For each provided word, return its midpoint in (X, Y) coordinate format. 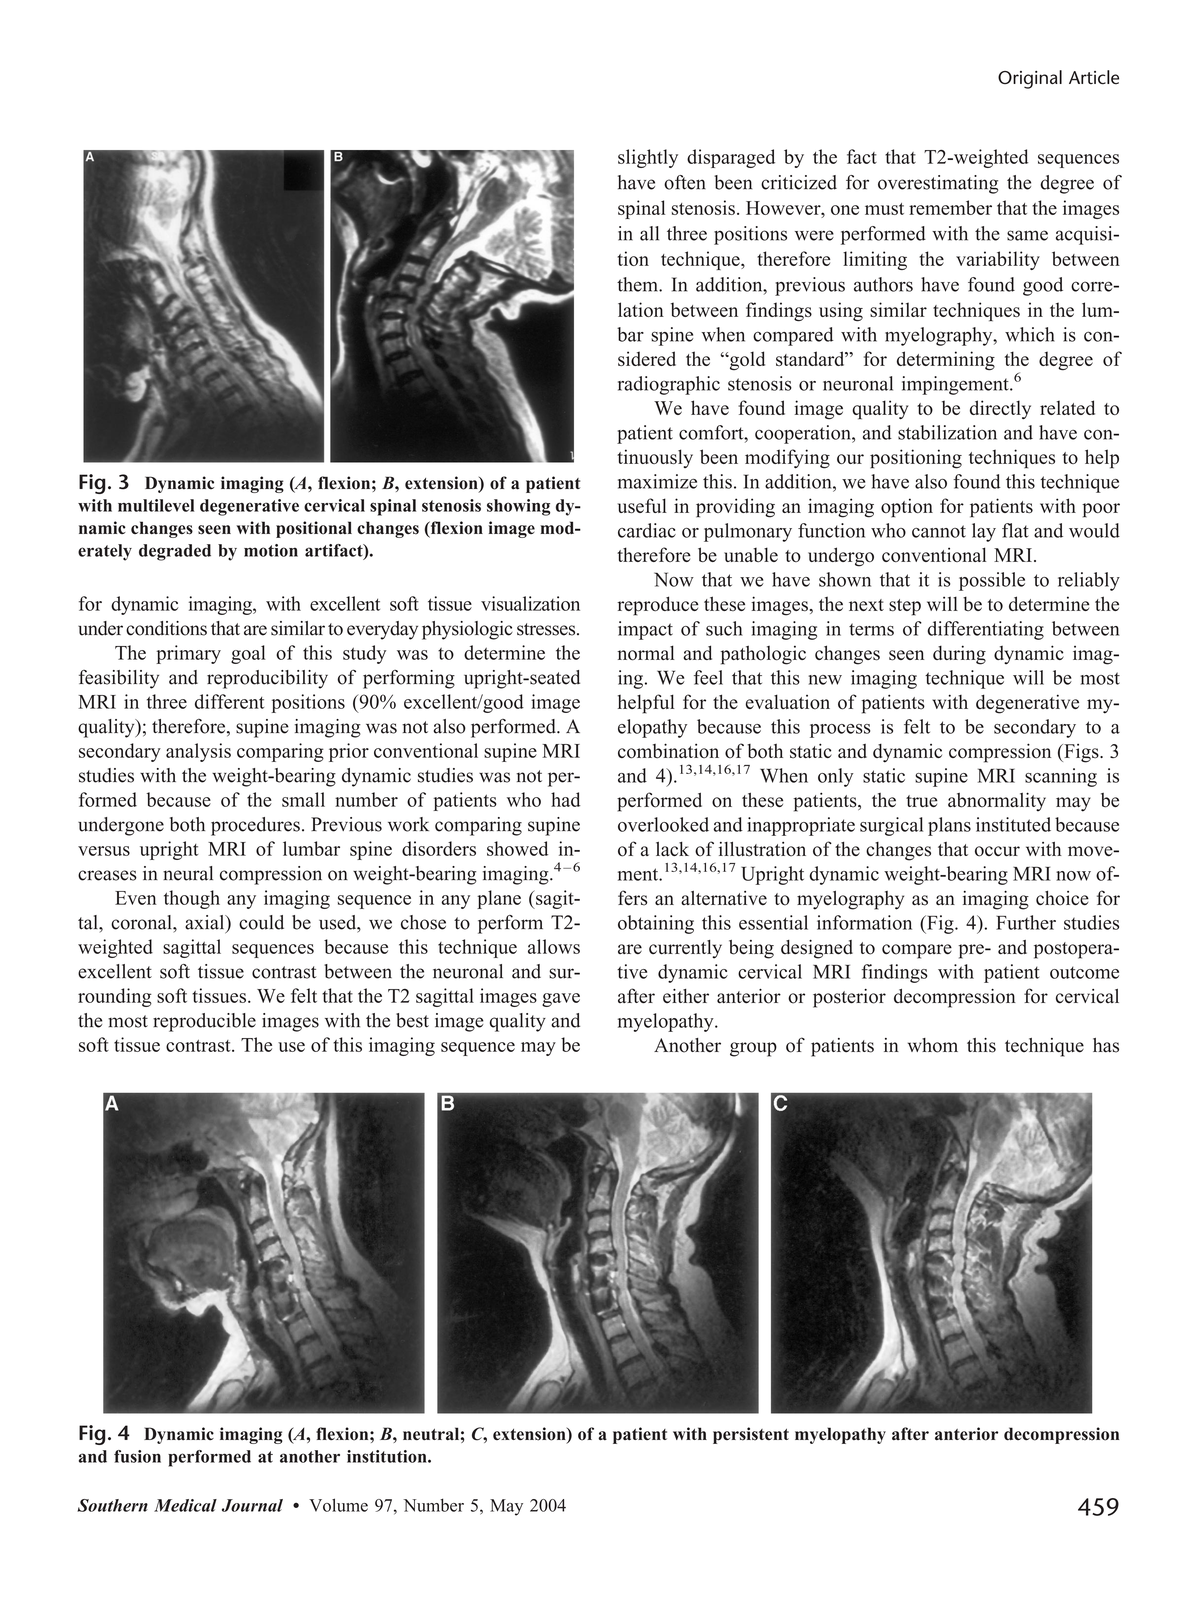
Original (1030, 79)
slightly (648, 158)
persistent (751, 1435)
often (685, 182)
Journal (252, 1505)
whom (933, 1045)
